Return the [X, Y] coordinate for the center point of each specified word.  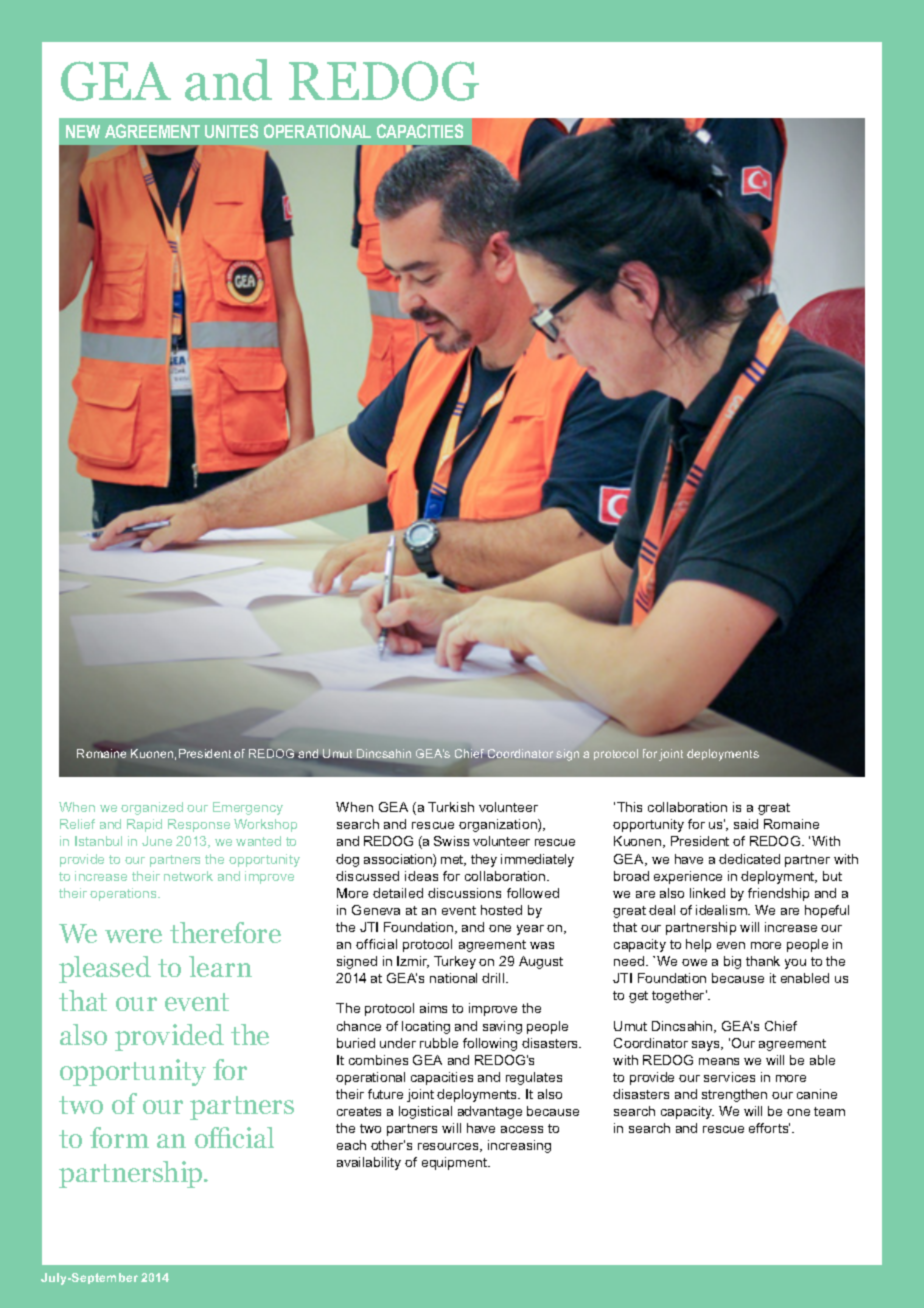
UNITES [231, 131]
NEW [83, 131]
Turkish [451, 807]
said [746, 824]
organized [152, 808]
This [629, 807]
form [119, 1137]
